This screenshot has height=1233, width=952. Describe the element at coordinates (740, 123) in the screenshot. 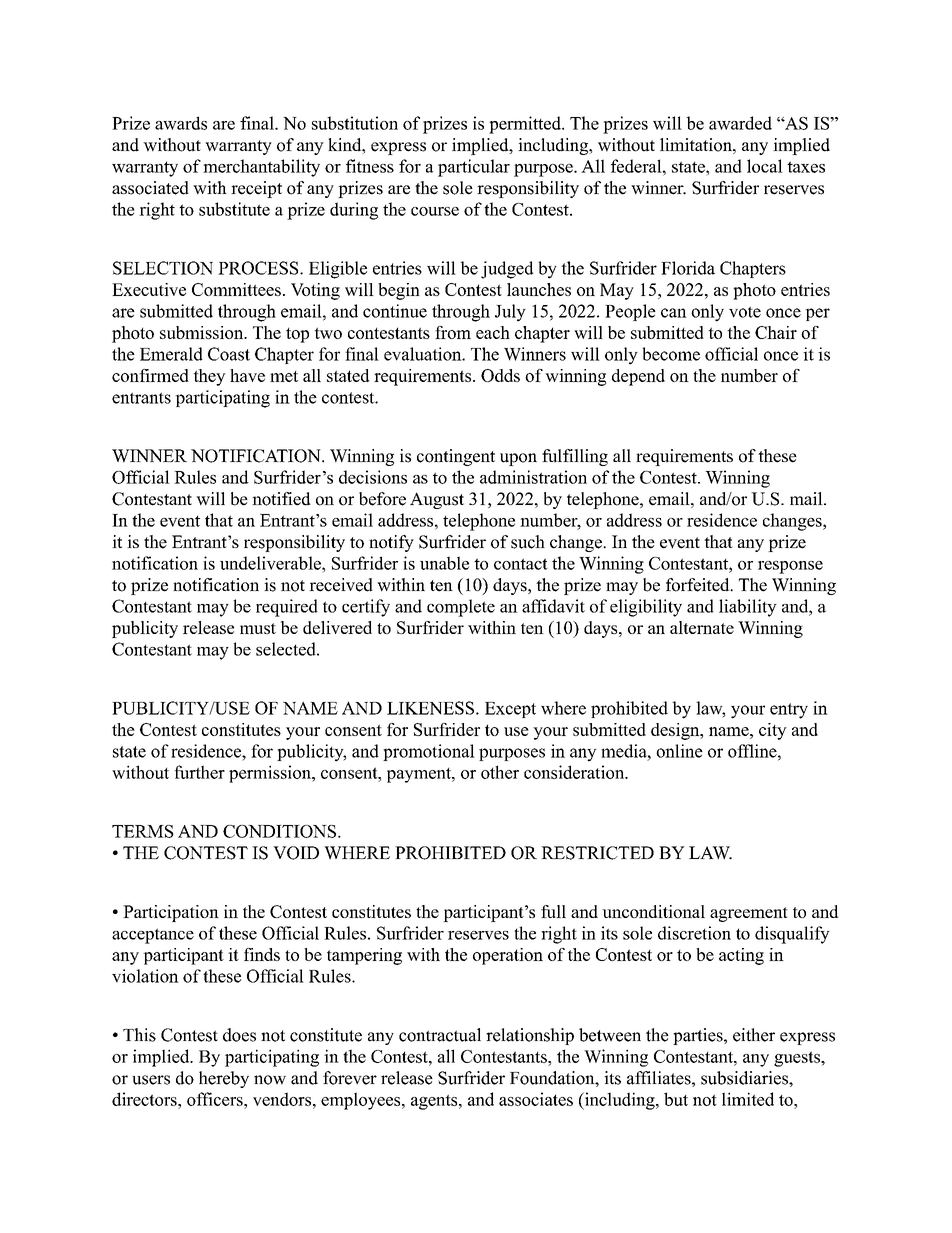

I see `awarded` at that location.
